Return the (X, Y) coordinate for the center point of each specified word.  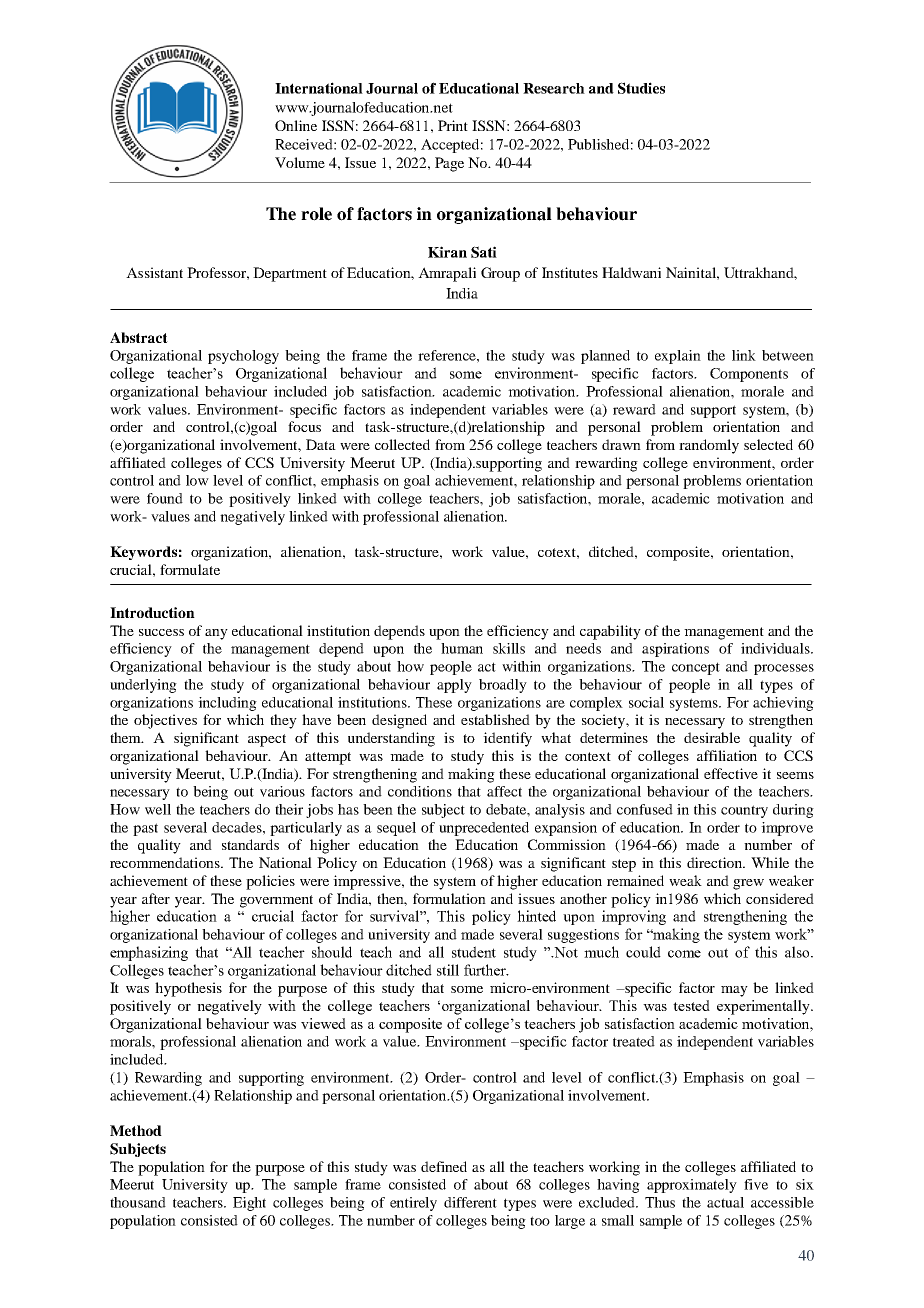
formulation (449, 898)
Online (296, 125)
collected (402, 444)
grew (748, 884)
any (216, 634)
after (156, 898)
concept (696, 668)
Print (453, 125)
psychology (243, 357)
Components (749, 375)
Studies (641, 88)
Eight (249, 1204)
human (462, 648)
